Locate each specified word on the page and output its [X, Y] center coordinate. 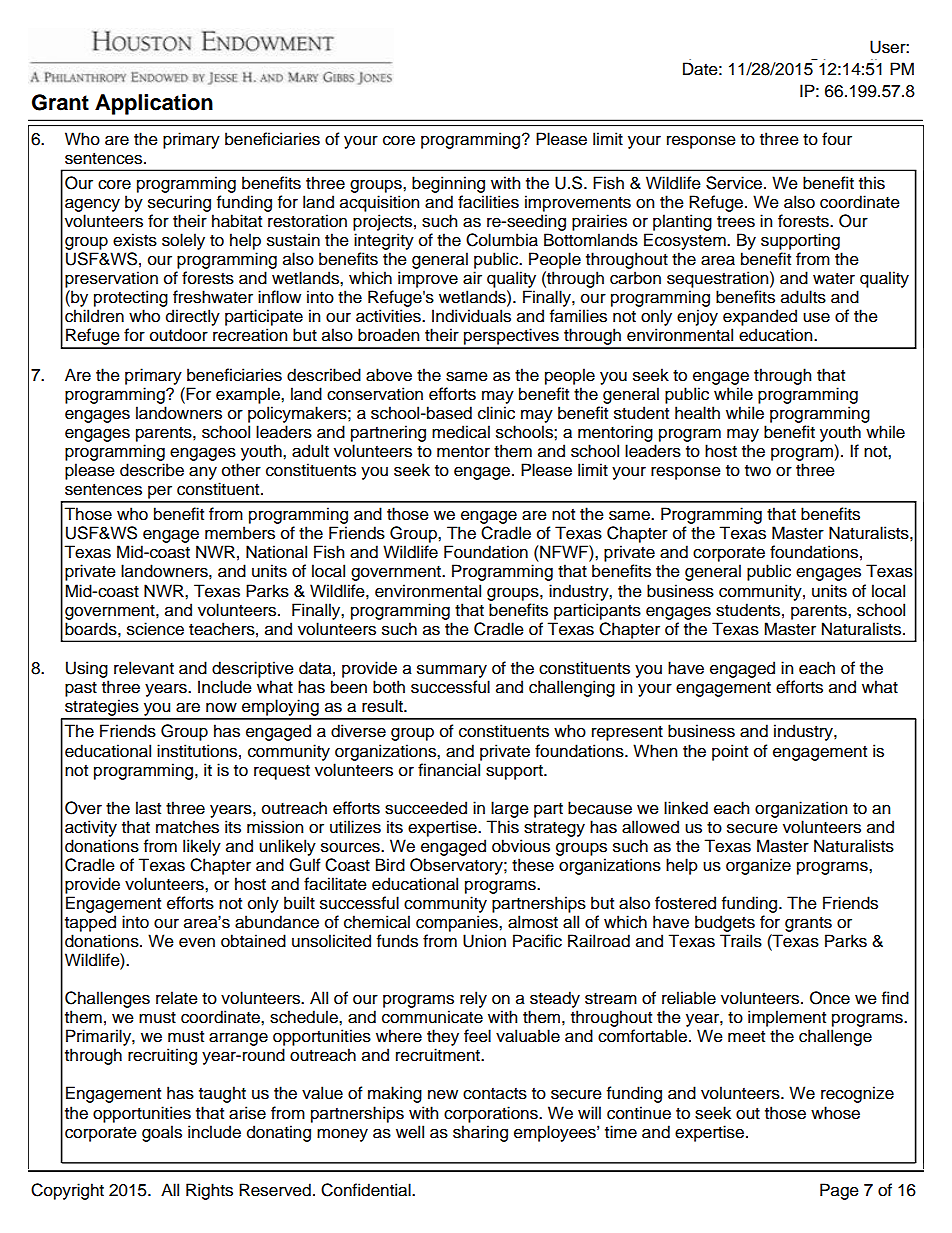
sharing [480, 1133]
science [155, 629]
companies [458, 923]
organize [758, 866]
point [730, 752]
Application [154, 104]
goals [162, 1133]
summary [452, 671]
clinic [496, 413]
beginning [448, 184]
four [837, 139]
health [697, 413]
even [197, 942]
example [249, 395]
